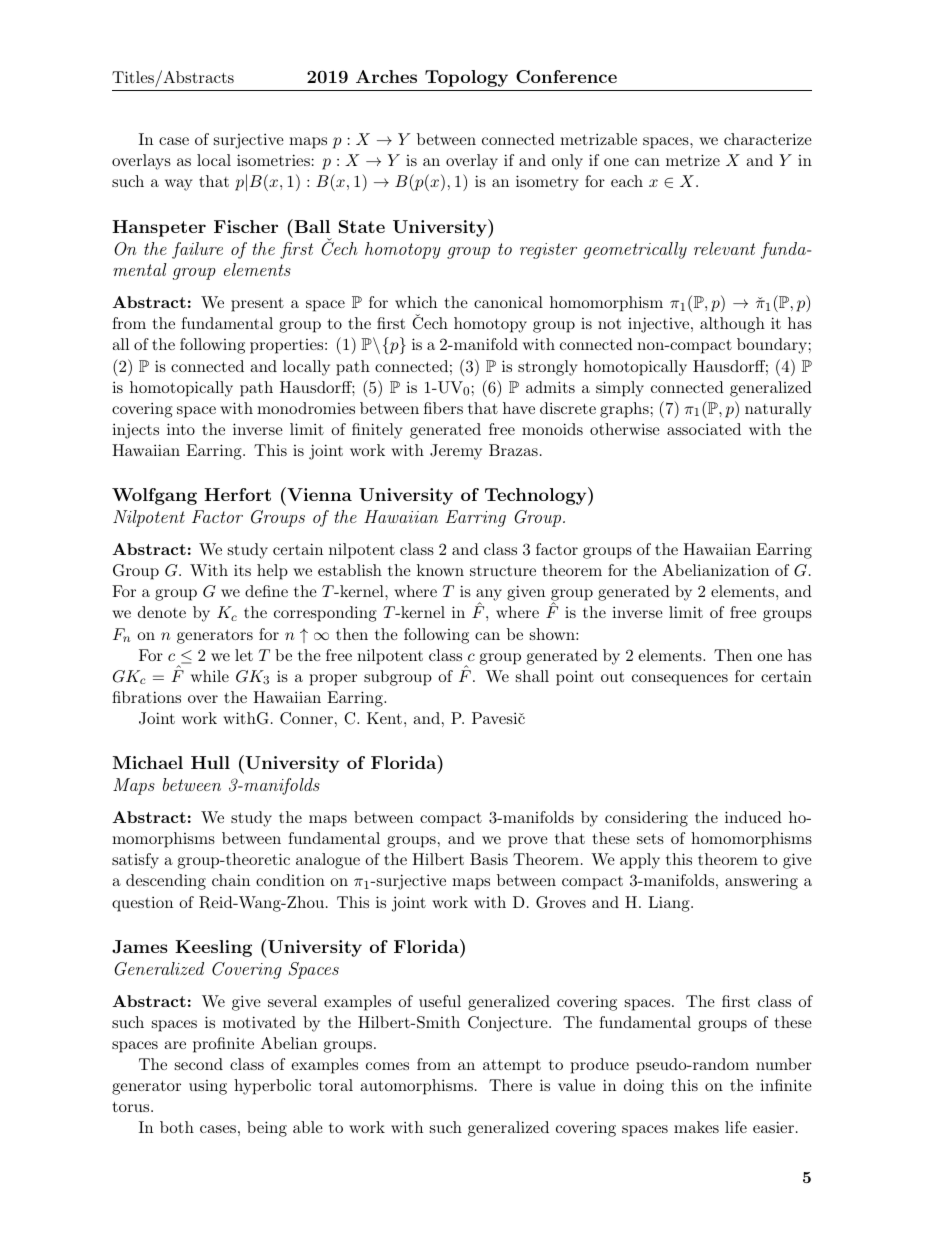 Image resolution: width=952 pixels, height=1233 pixels. Describe the element at coordinates (179, 185) in the page. I see `way` at that location.
